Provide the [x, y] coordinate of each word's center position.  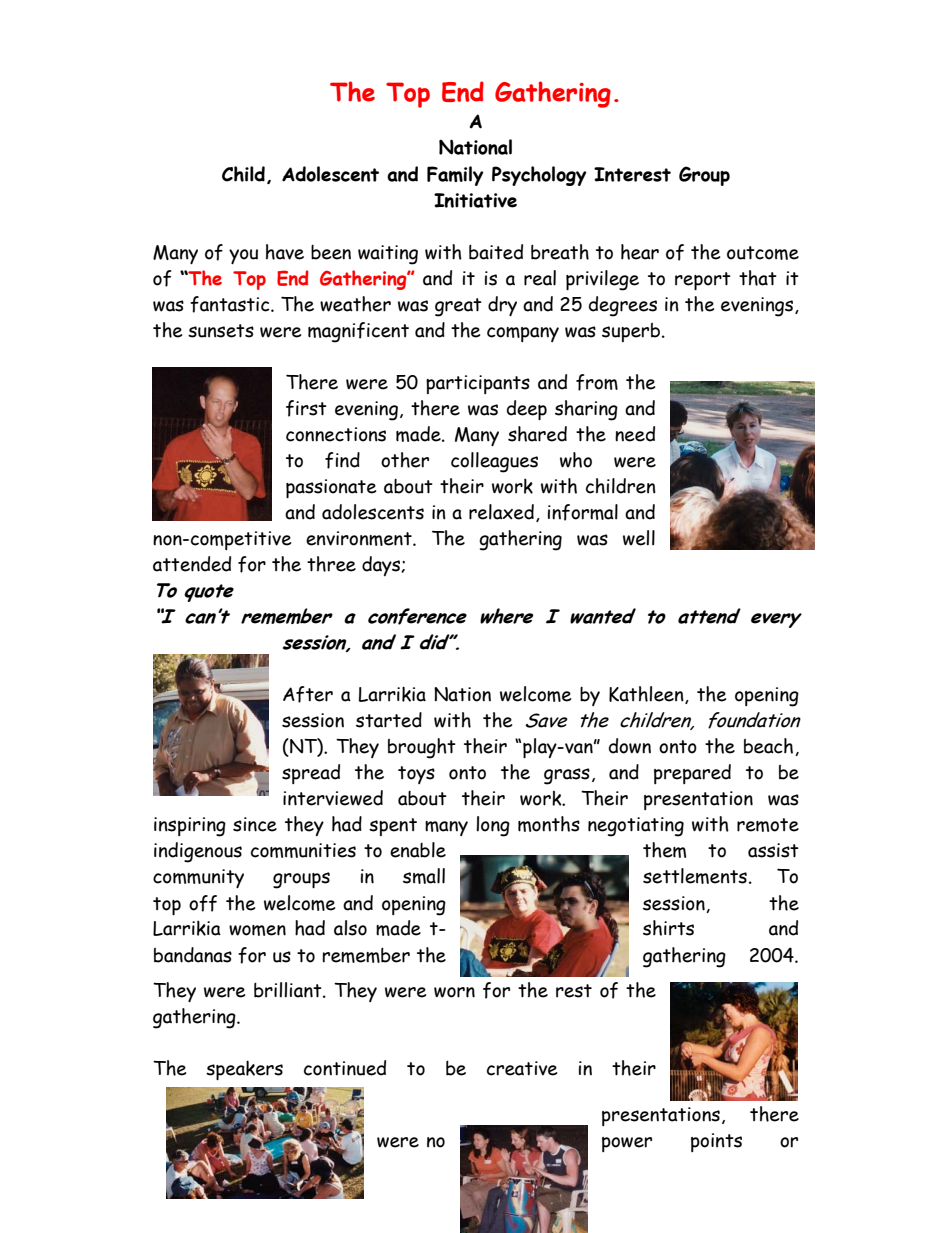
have [285, 252]
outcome [763, 253]
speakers [244, 1070]
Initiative [475, 200]
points [716, 1142]
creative [522, 1068]
